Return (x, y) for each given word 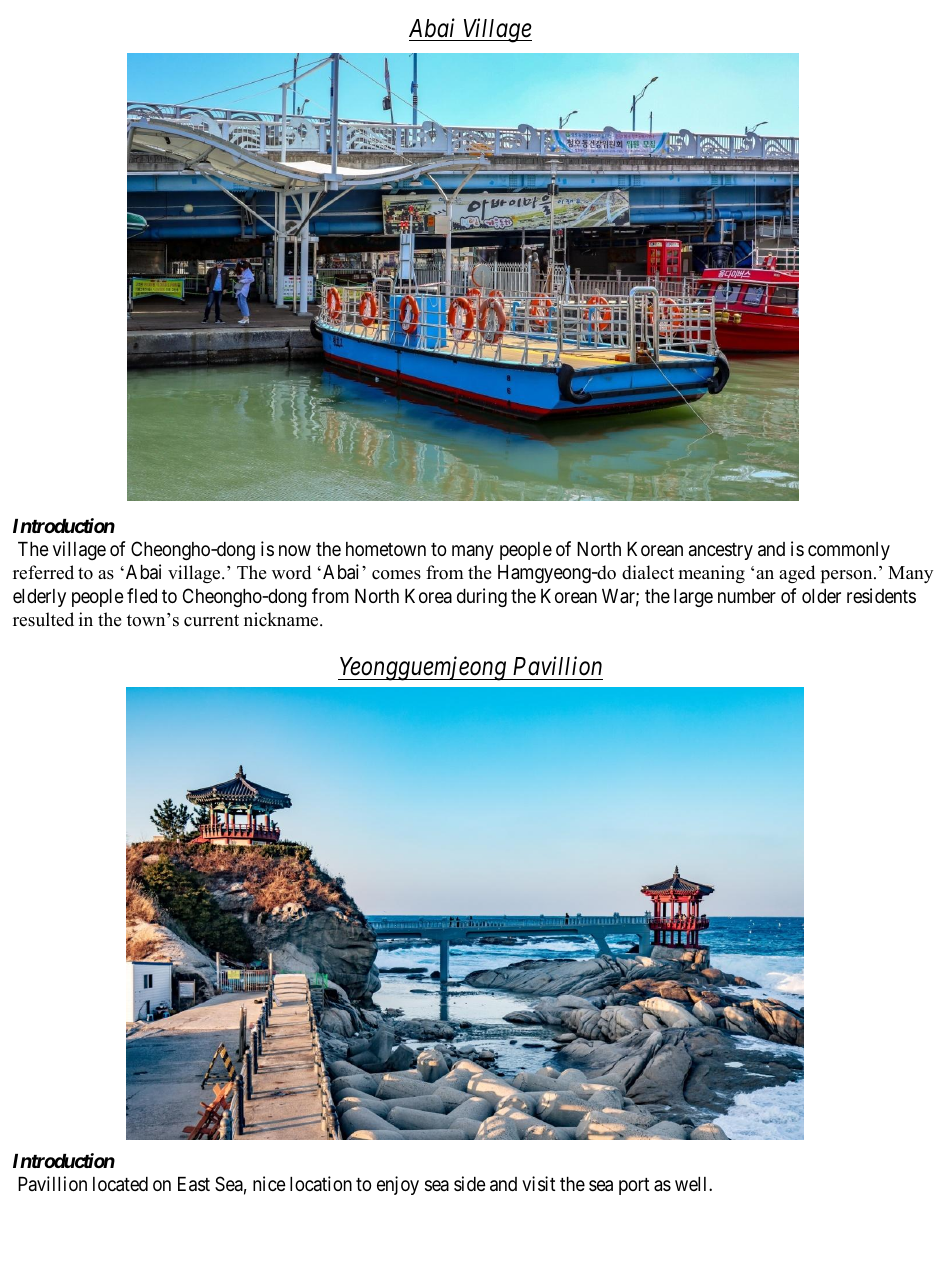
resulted (43, 619)
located (120, 1184)
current (211, 620)
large (693, 598)
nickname (282, 619)
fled (142, 595)
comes (396, 575)
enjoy (398, 1185)
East (194, 1184)
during (482, 597)
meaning (711, 574)
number (747, 596)
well (692, 1184)
